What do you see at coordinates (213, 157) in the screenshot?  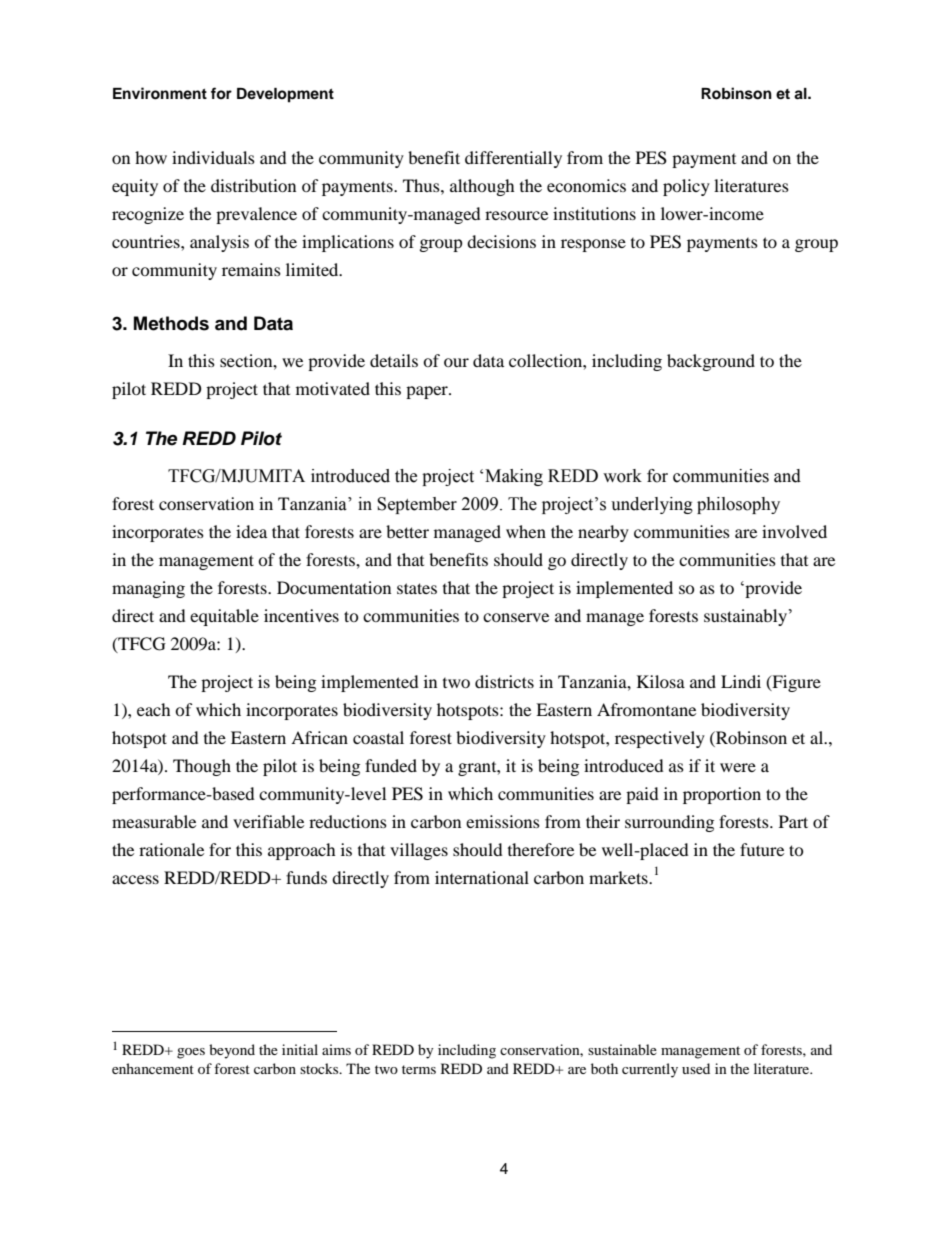 I see `individuals` at bounding box center [213, 157].
